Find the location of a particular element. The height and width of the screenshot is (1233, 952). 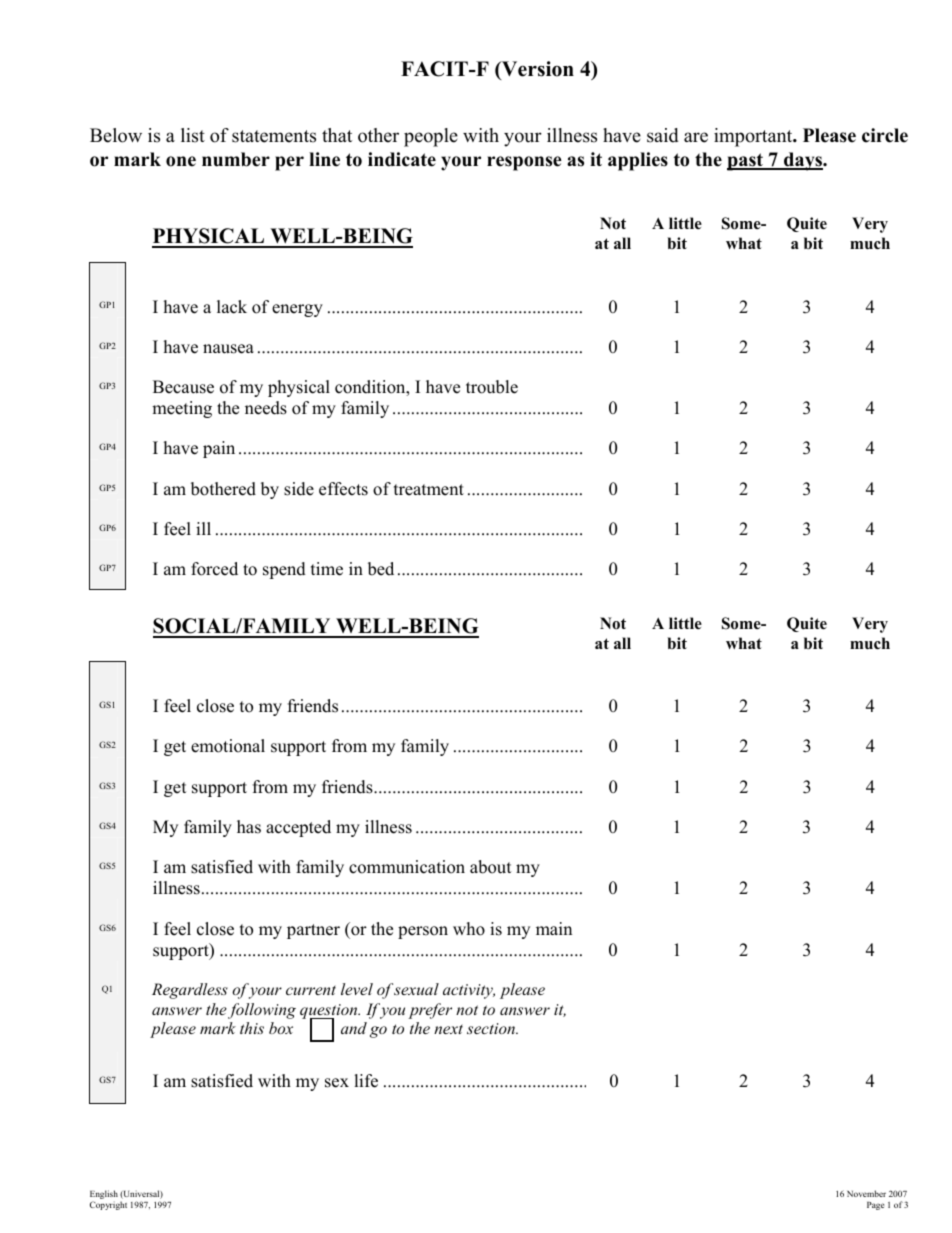

important is located at coordinates (754, 137).
